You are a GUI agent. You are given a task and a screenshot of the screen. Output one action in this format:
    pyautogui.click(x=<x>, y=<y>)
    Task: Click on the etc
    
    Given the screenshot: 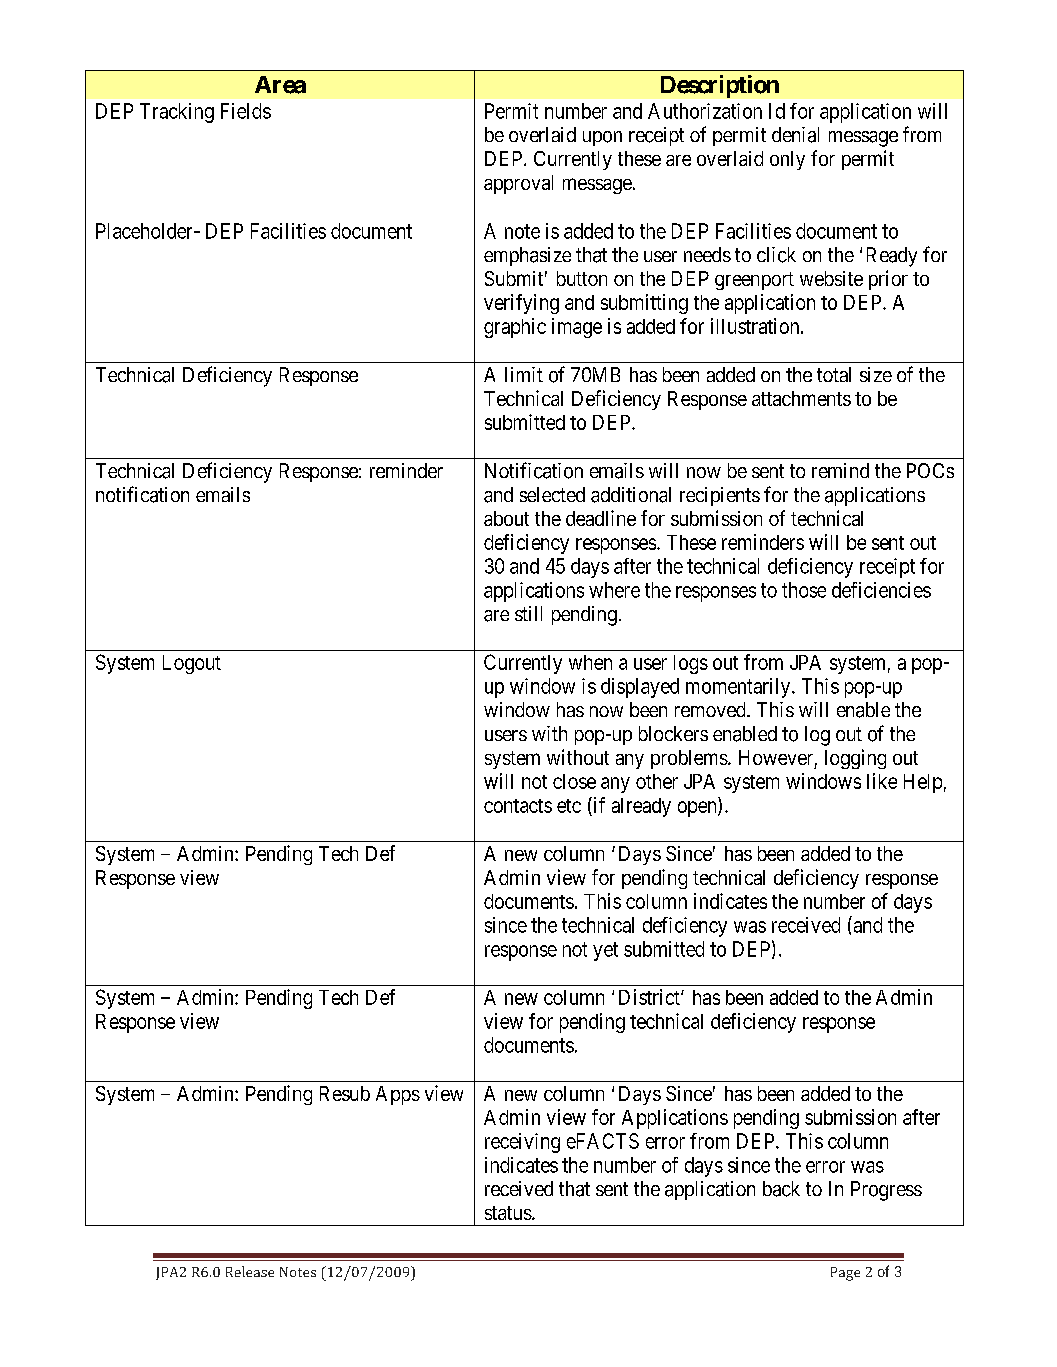 What is the action you would take?
    pyautogui.click(x=569, y=806)
